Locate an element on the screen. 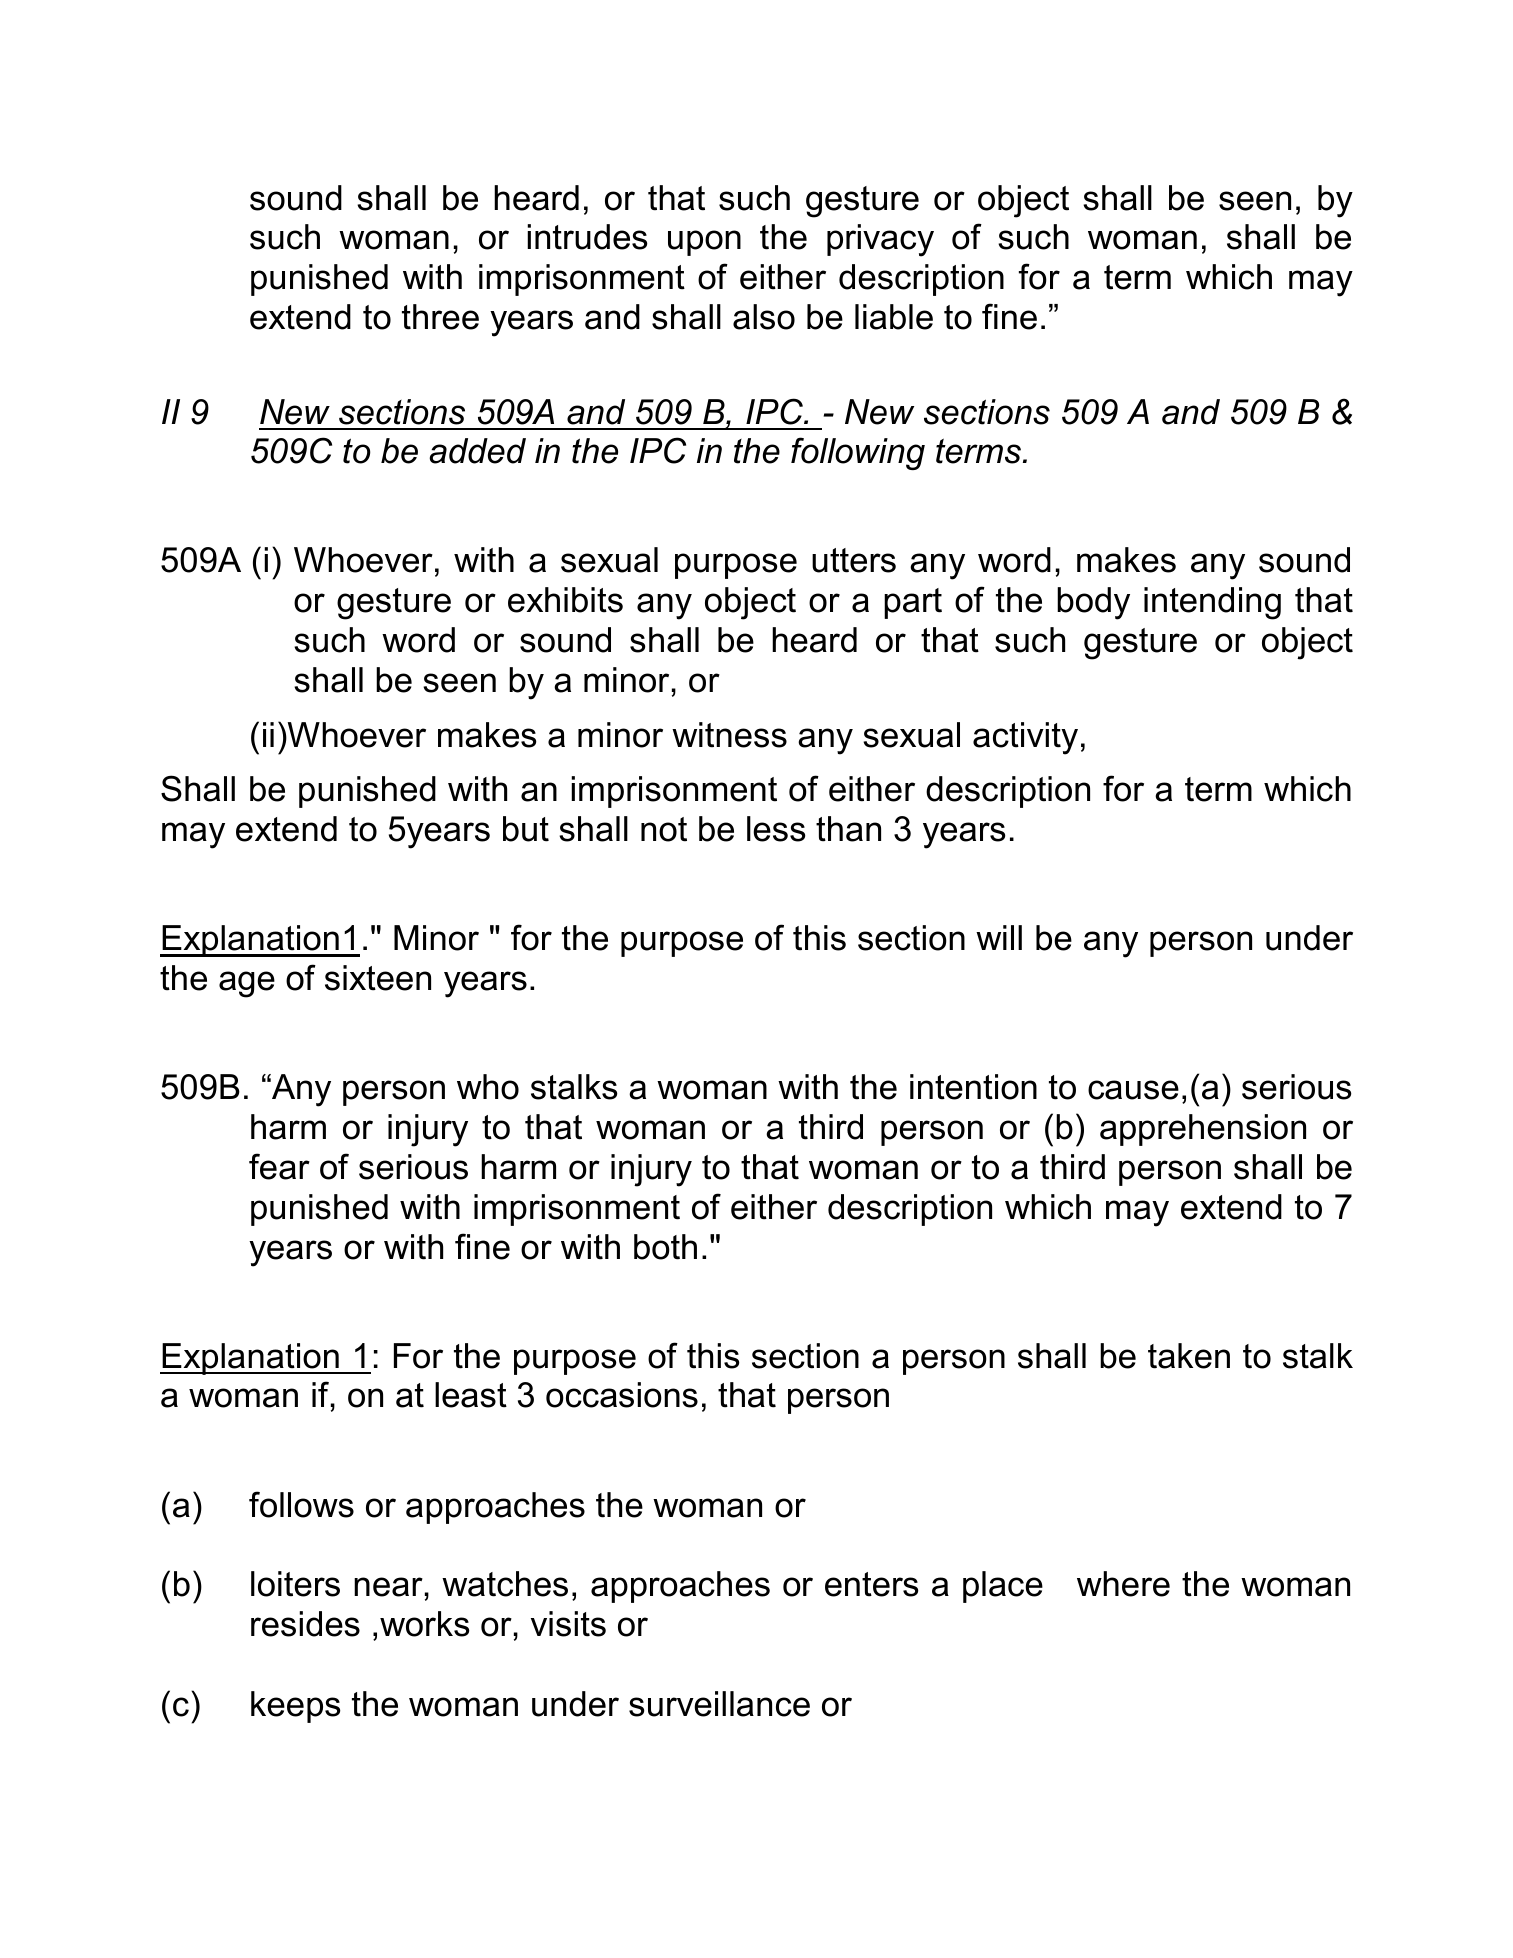 The width and height of the screenshot is (1513, 1958). sixteen is located at coordinates (378, 978).
